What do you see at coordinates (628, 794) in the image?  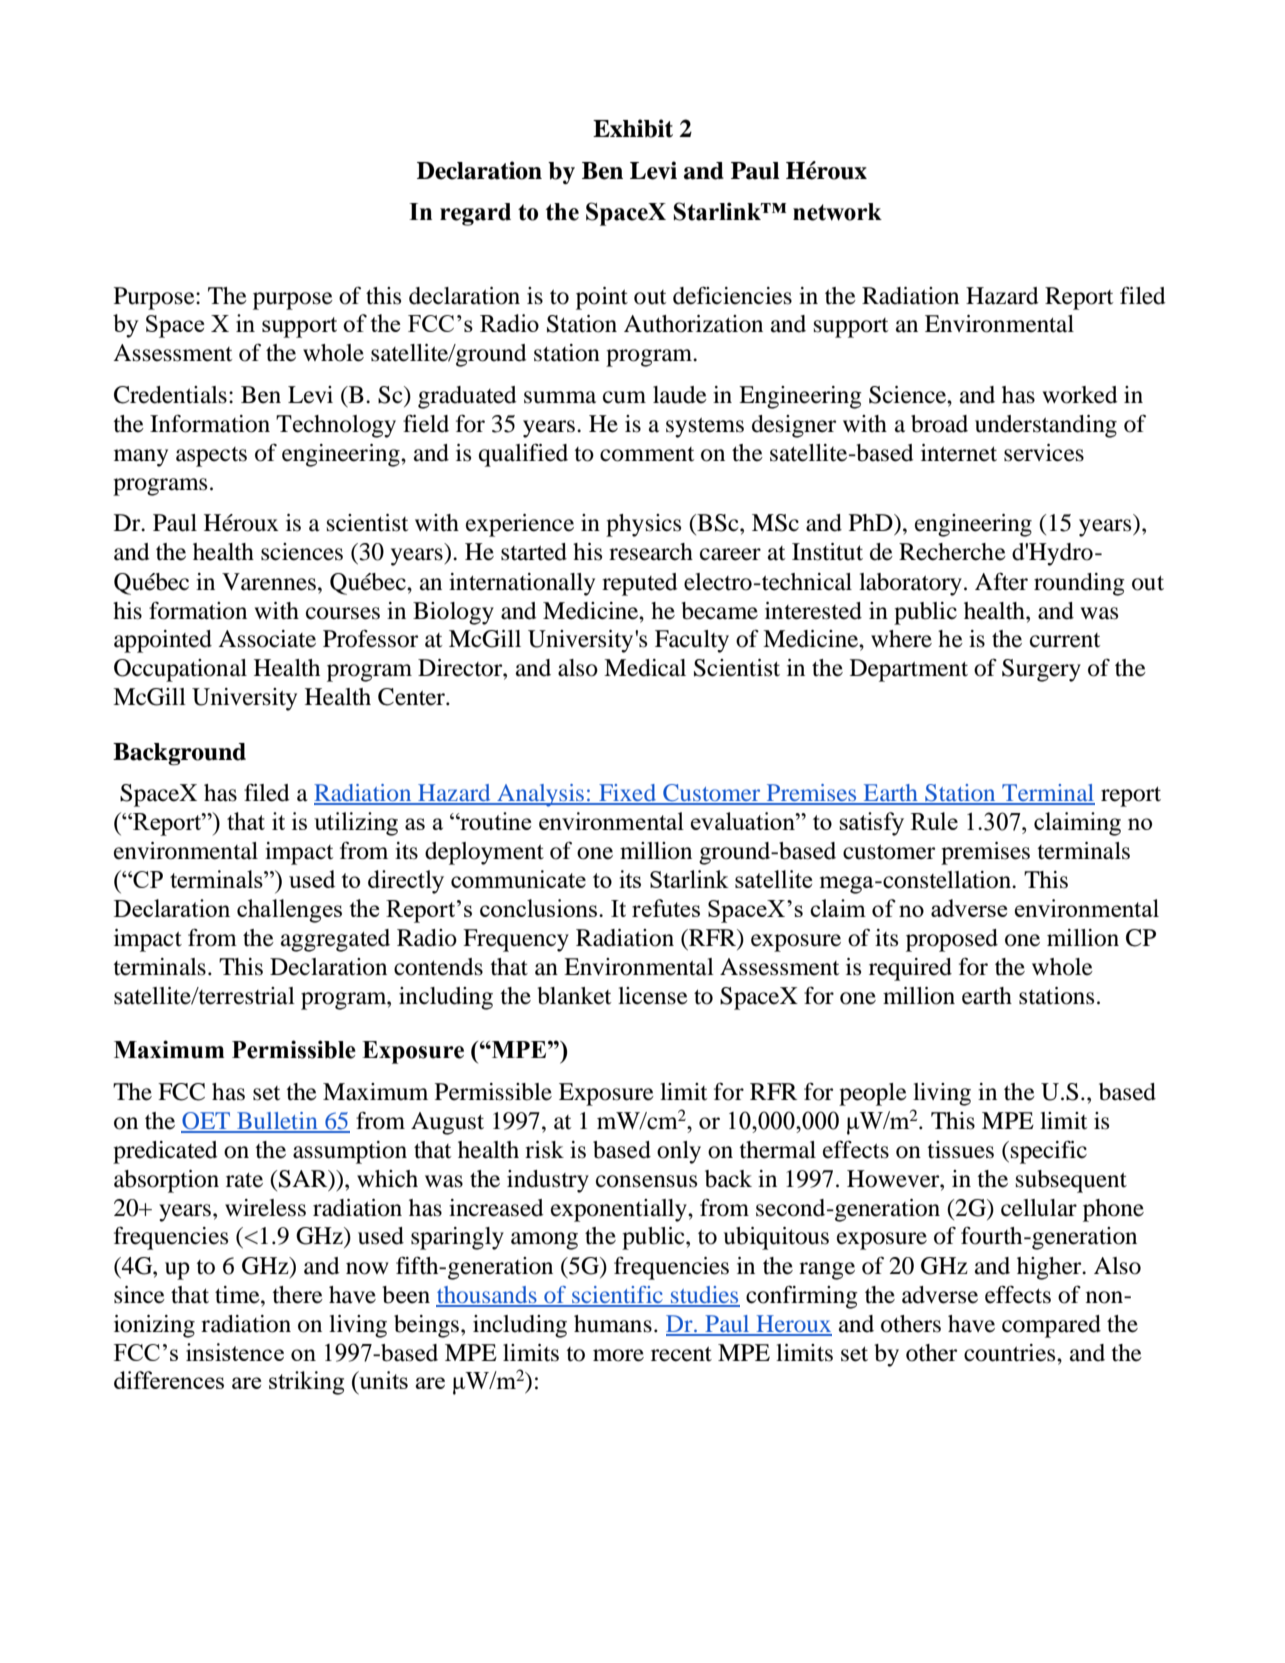 I see `Fixed` at bounding box center [628, 794].
